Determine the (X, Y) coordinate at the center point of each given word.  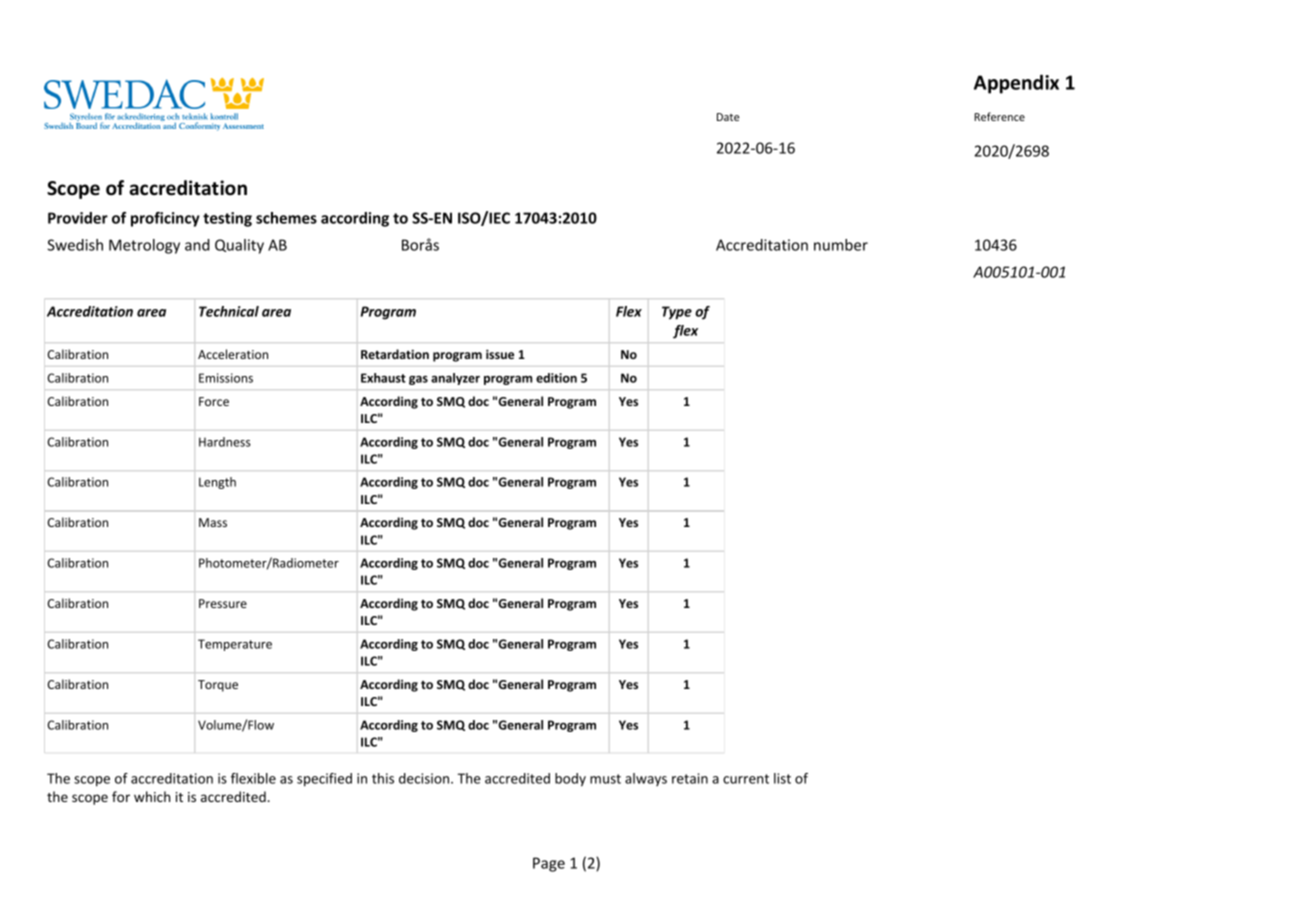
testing (227, 219)
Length (217, 483)
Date (728, 117)
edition (556, 378)
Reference (999, 116)
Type (677, 313)
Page (549, 864)
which (152, 796)
